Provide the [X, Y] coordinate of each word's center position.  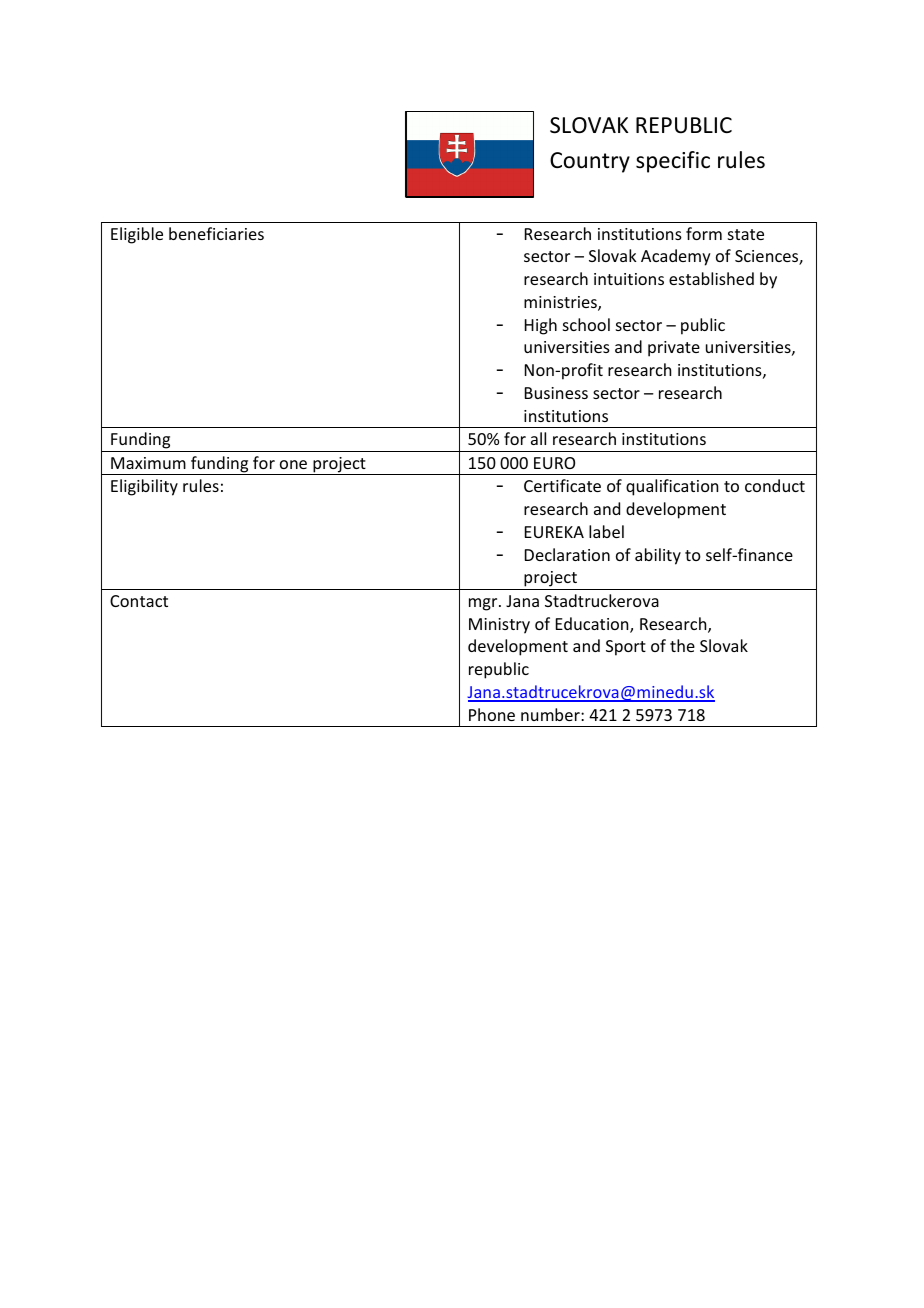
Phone [492, 714]
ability [658, 556]
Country [590, 162]
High [541, 326]
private [674, 349]
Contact [139, 601]
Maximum [148, 463]
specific [673, 162]
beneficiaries [216, 233]
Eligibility [144, 487]
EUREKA [554, 532]
